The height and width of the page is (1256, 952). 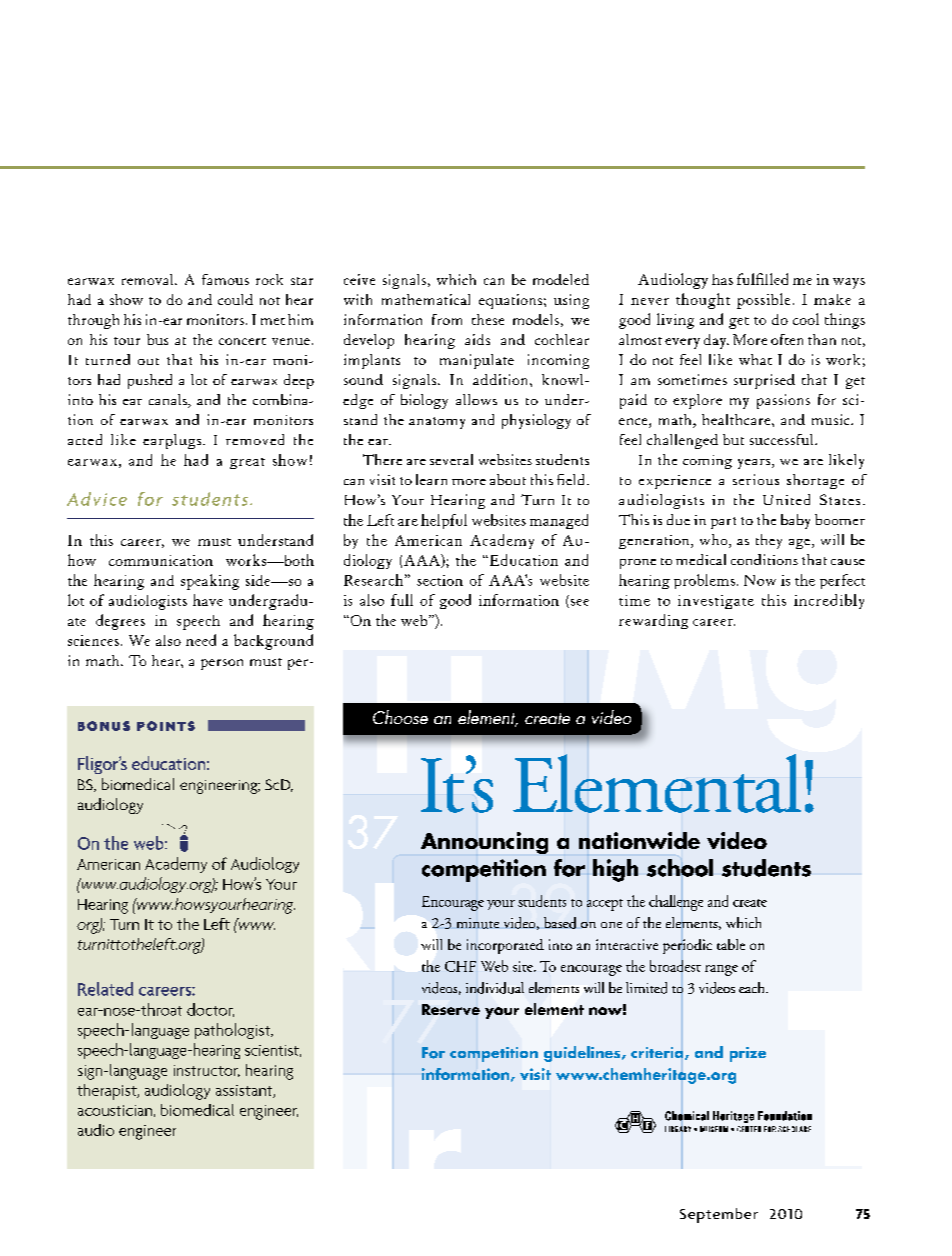 I want to click on possible, so click(x=763, y=301).
